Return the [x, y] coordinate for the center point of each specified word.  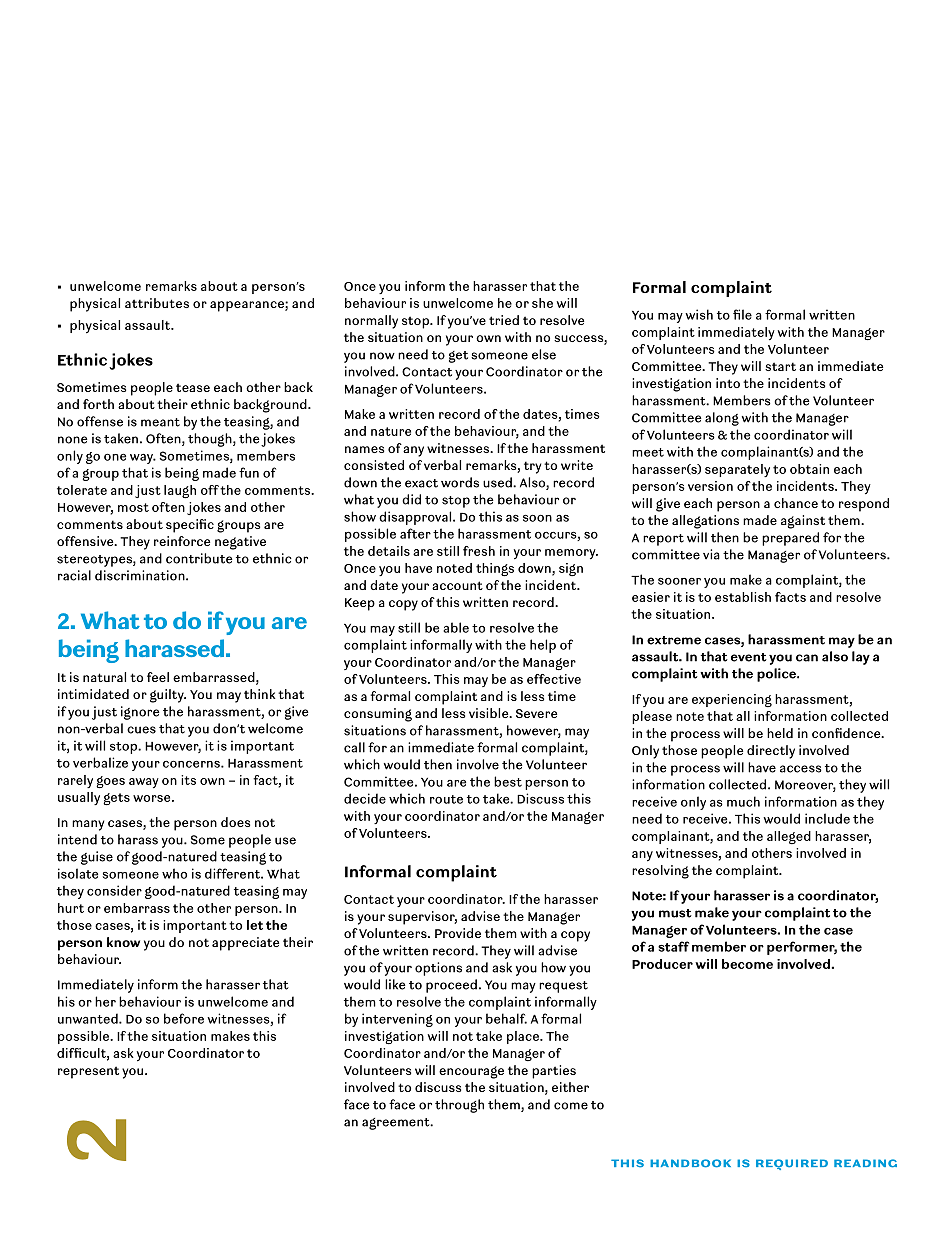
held [780, 733]
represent [88, 1072]
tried [504, 320]
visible [490, 713]
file [742, 314]
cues [141, 730]
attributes [157, 303]
